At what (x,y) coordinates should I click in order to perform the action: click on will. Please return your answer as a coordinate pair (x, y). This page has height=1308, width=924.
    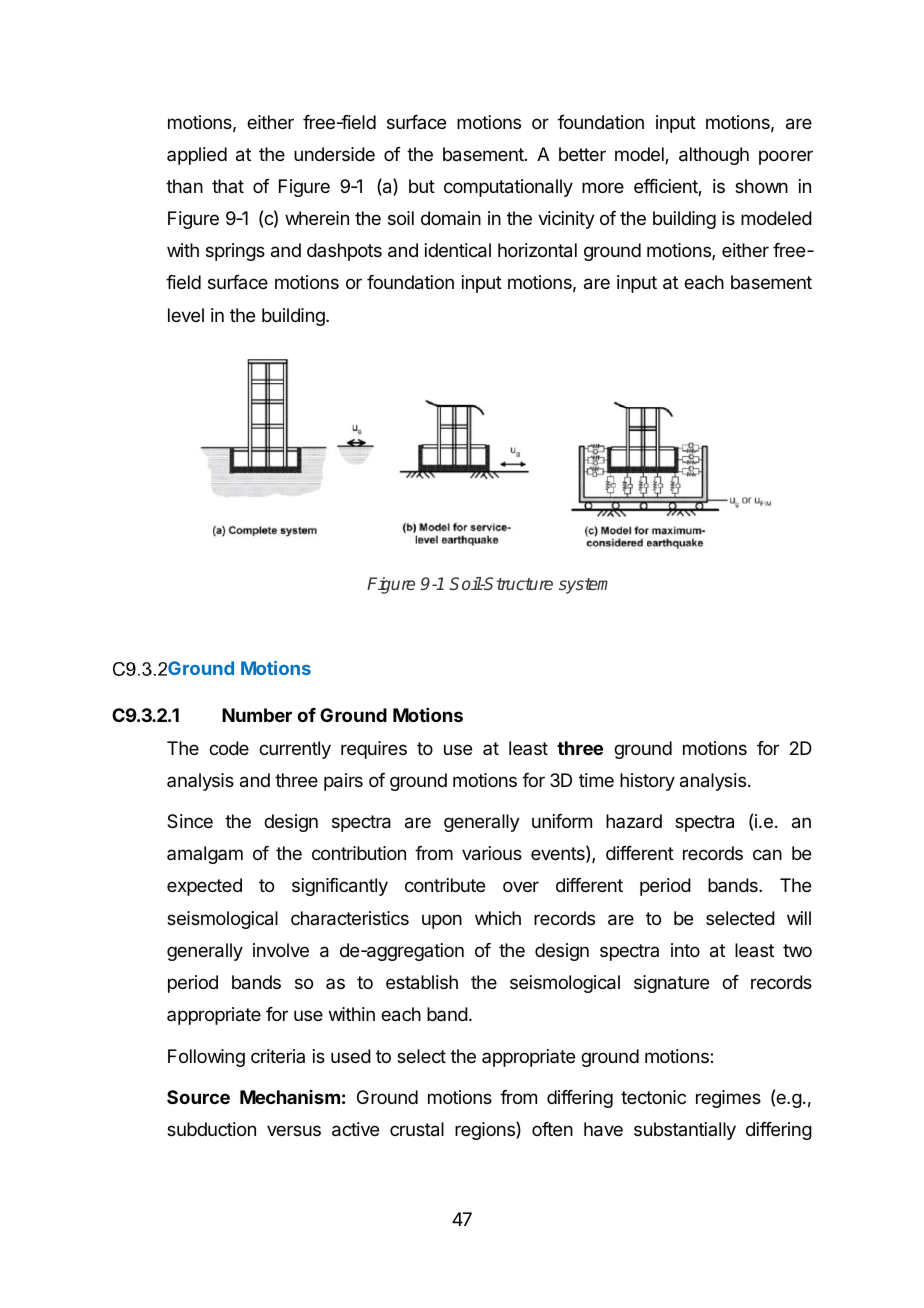
    Looking at the image, I should click on (799, 918).
